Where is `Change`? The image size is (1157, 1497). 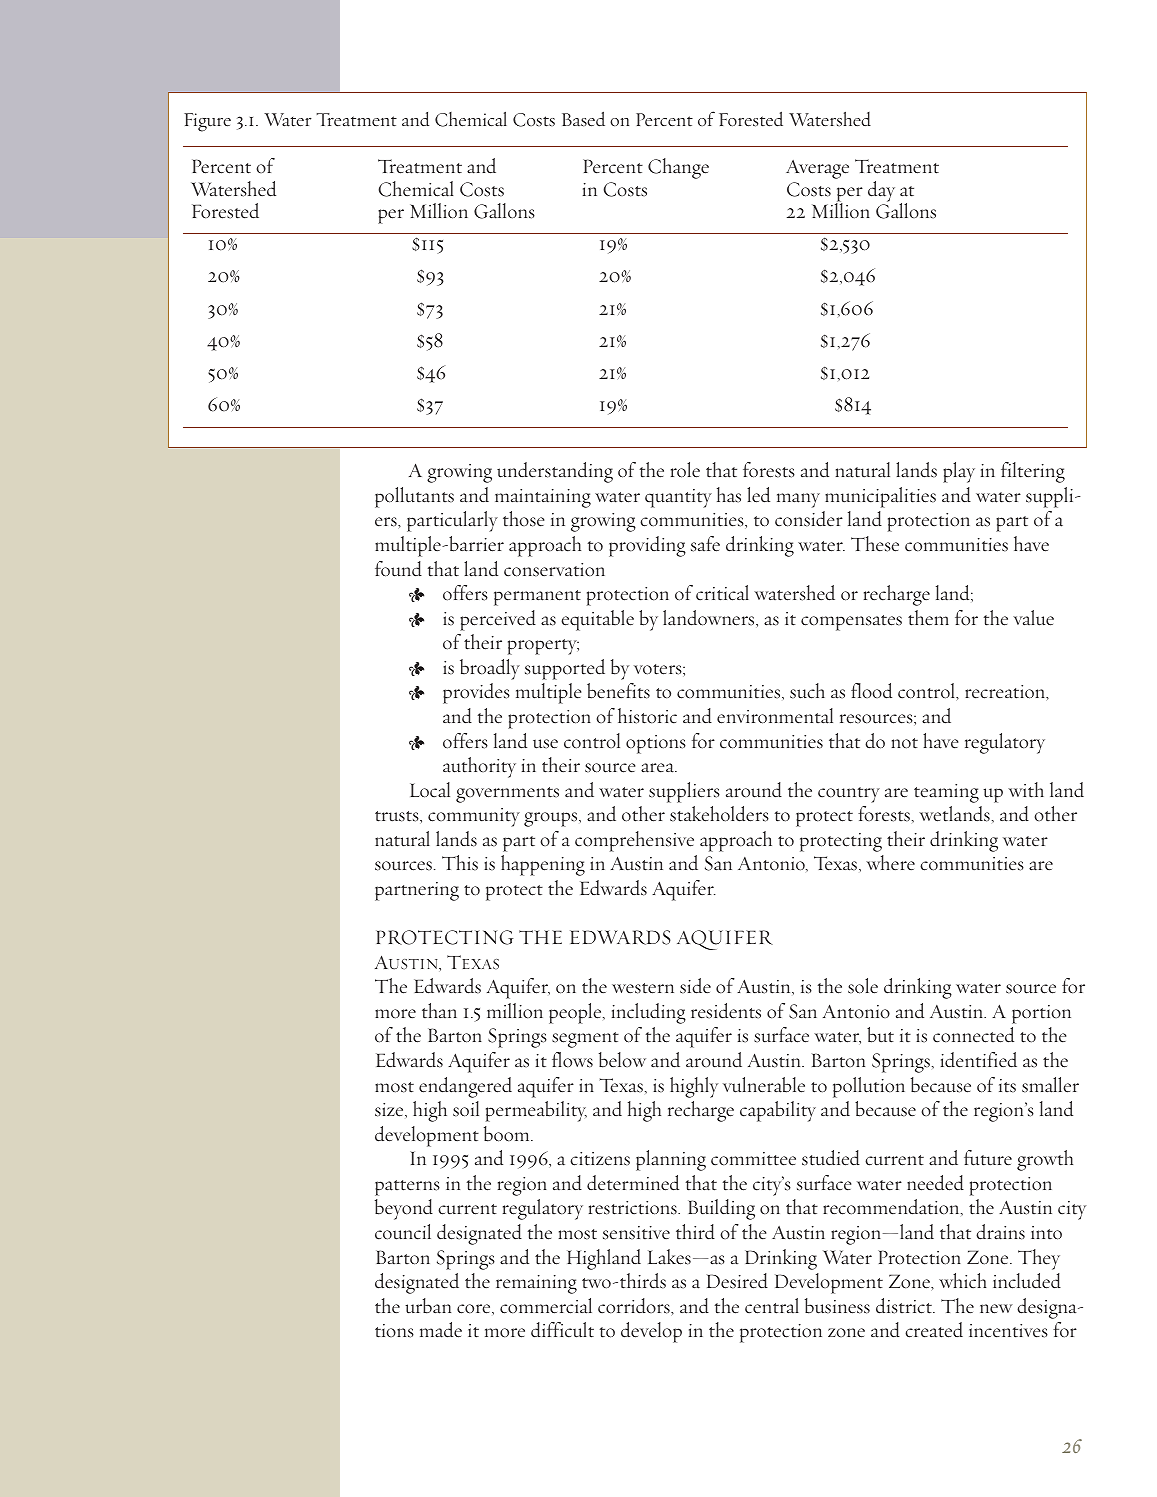
Change is located at coordinates (678, 168).
